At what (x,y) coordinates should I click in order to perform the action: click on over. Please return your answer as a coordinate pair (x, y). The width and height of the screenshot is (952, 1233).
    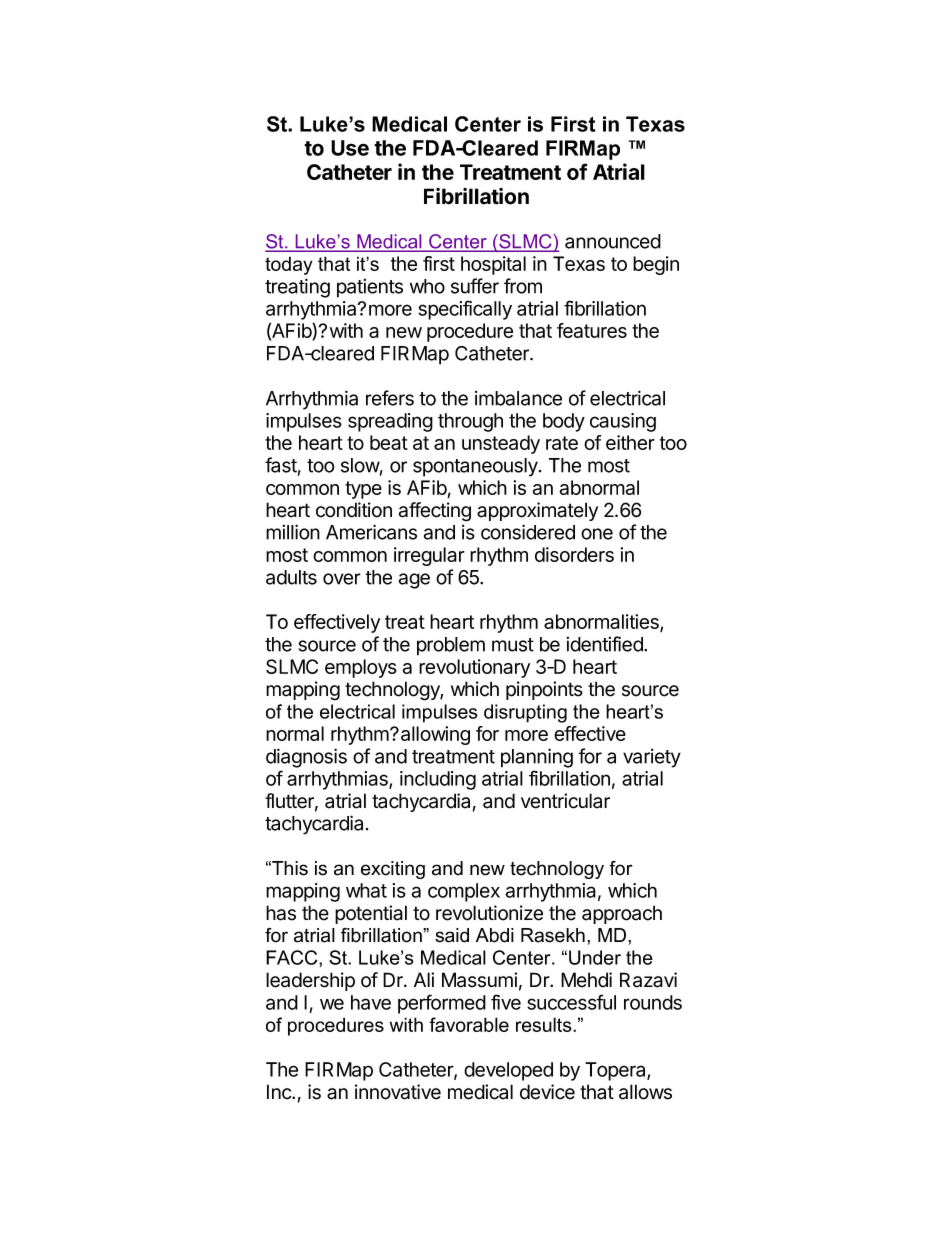
    Looking at the image, I should click on (342, 579).
